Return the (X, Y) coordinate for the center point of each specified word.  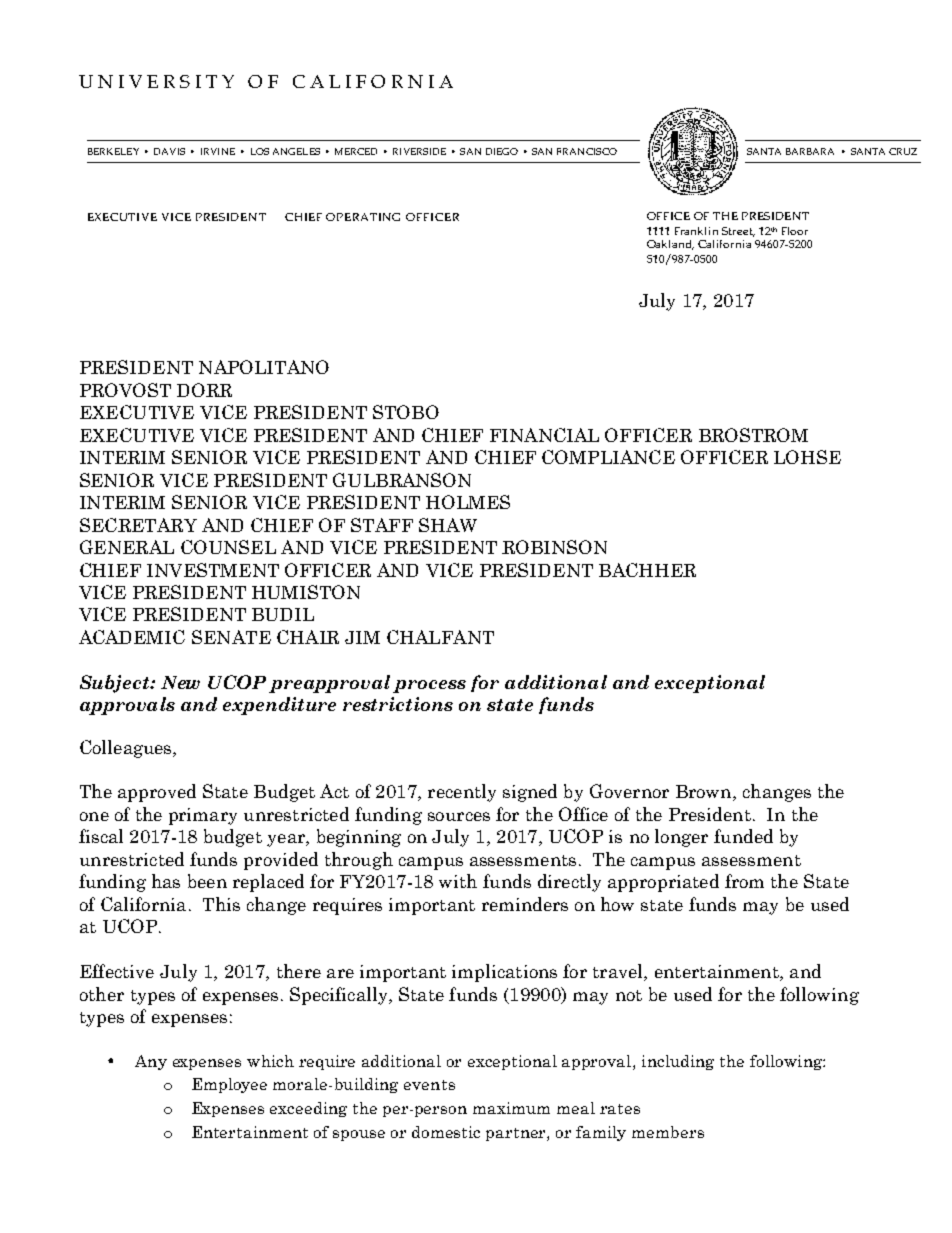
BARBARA (810, 151)
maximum (511, 1108)
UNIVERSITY (156, 81)
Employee (229, 1085)
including (678, 1062)
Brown (705, 793)
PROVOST (125, 390)
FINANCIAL (544, 435)
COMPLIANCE (608, 457)
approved (157, 793)
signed (530, 793)
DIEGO (502, 151)
